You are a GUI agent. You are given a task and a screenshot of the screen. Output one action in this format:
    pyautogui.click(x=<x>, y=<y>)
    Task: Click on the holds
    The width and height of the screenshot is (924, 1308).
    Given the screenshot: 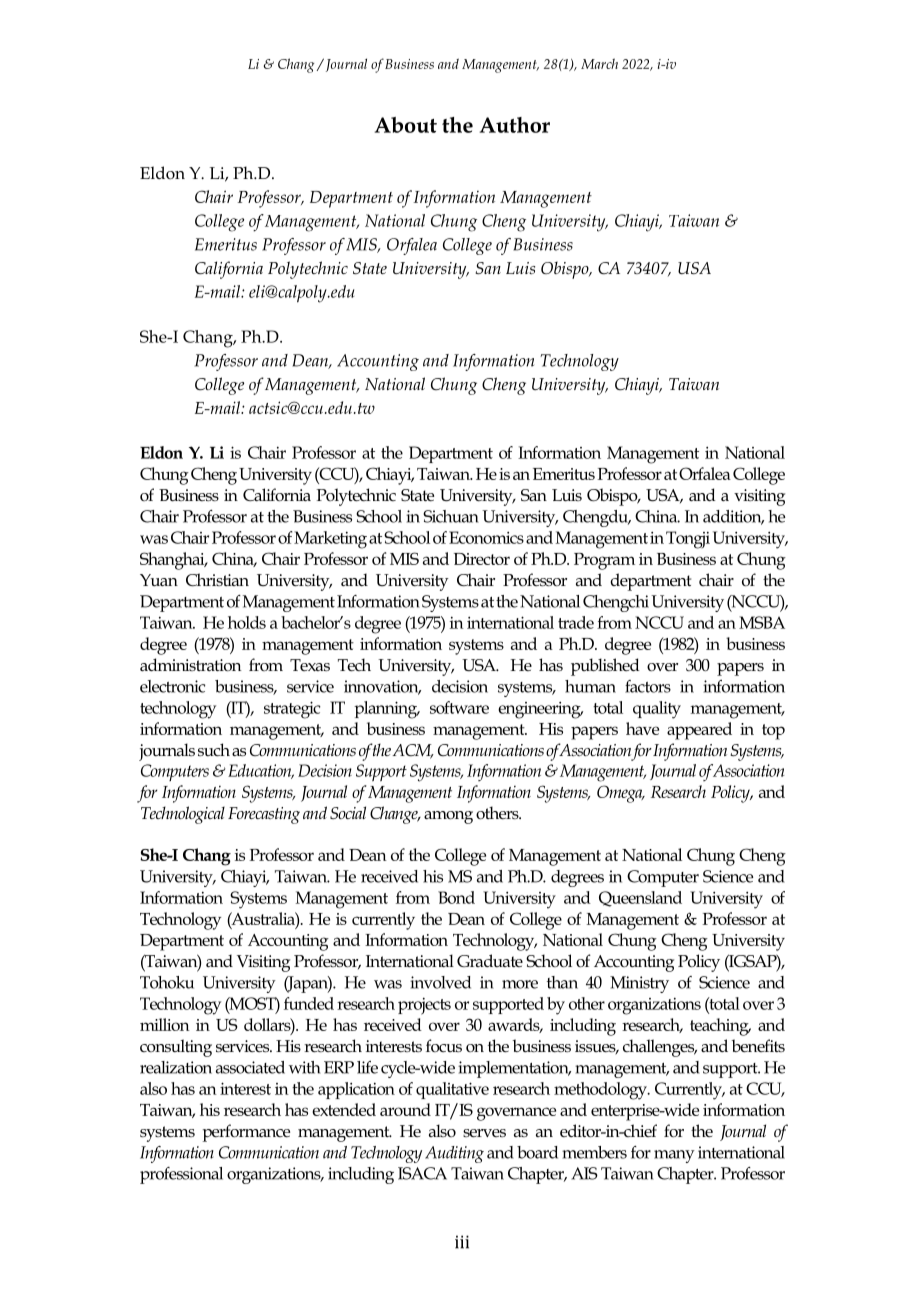 What is the action you would take?
    pyautogui.click(x=247, y=622)
